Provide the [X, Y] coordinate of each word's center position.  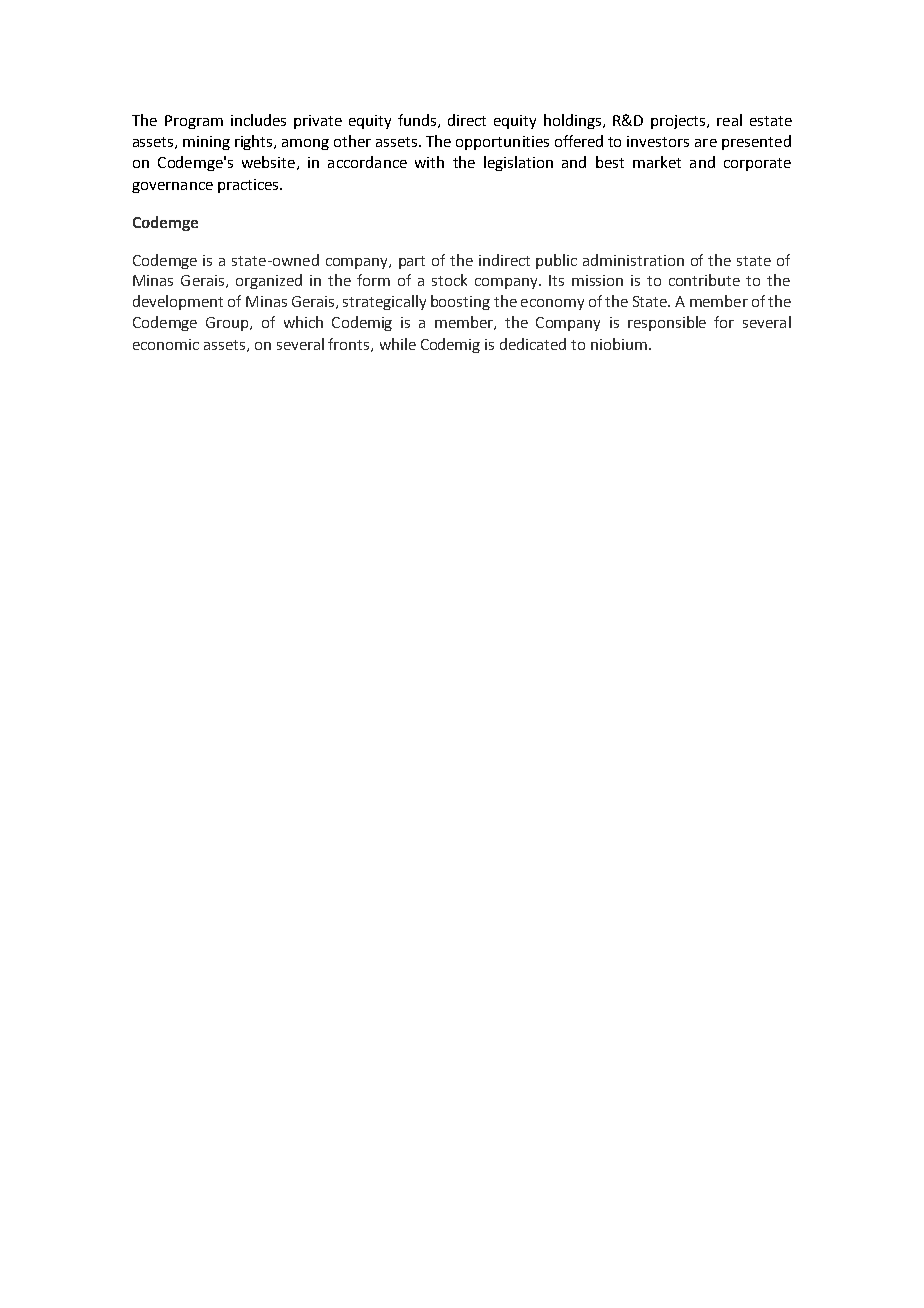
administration [633, 260]
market [657, 162]
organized [269, 281]
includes [258, 120]
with [429, 162]
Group [228, 324]
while [398, 344]
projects [679, 122]
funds [417, 120]
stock [449, 280]
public [556, 261]
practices [249, 186]
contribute [704, 280]
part [412, 262]
